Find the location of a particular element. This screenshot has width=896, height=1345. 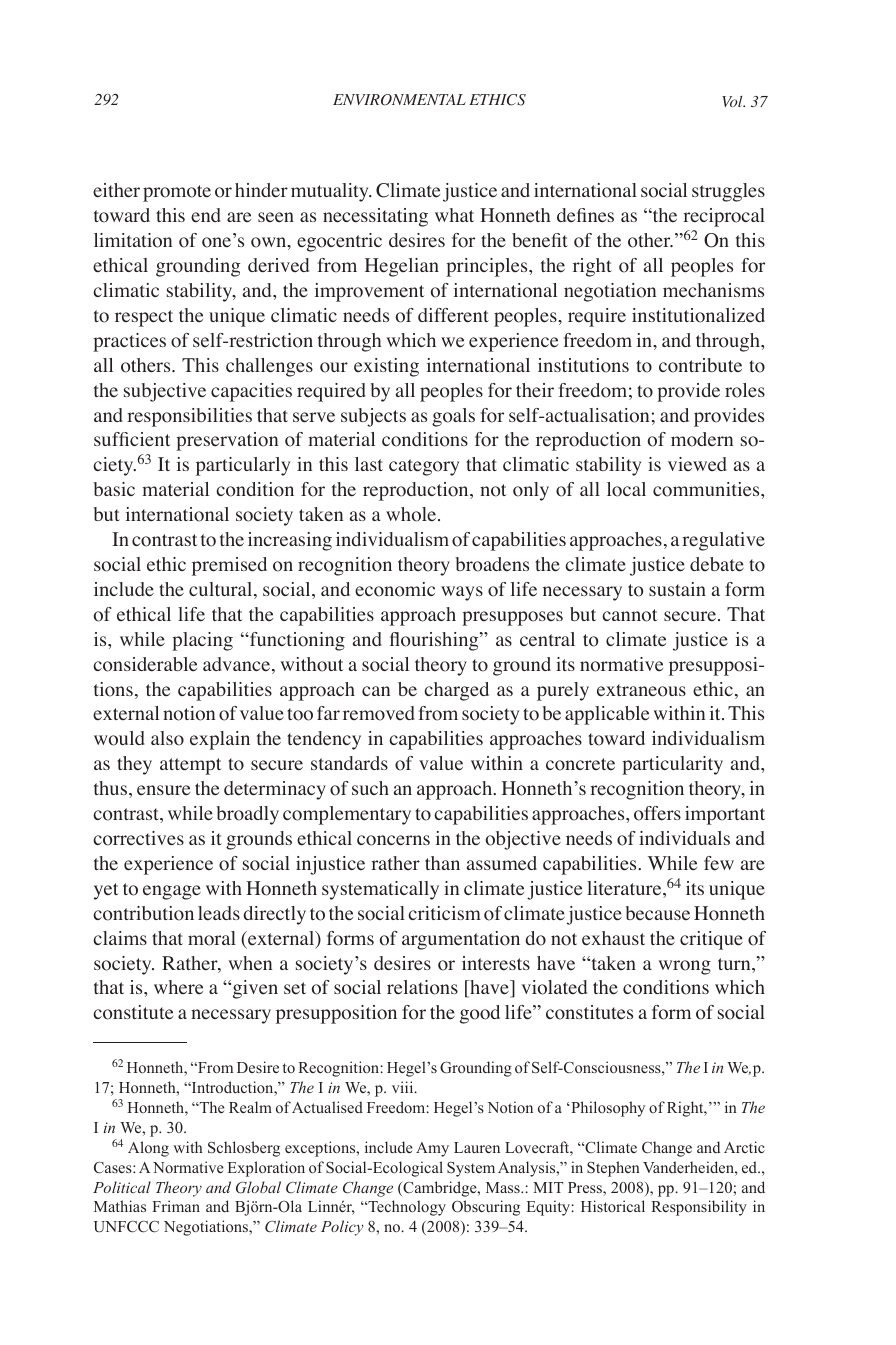

Political is located at coordinates (122, 1187).
